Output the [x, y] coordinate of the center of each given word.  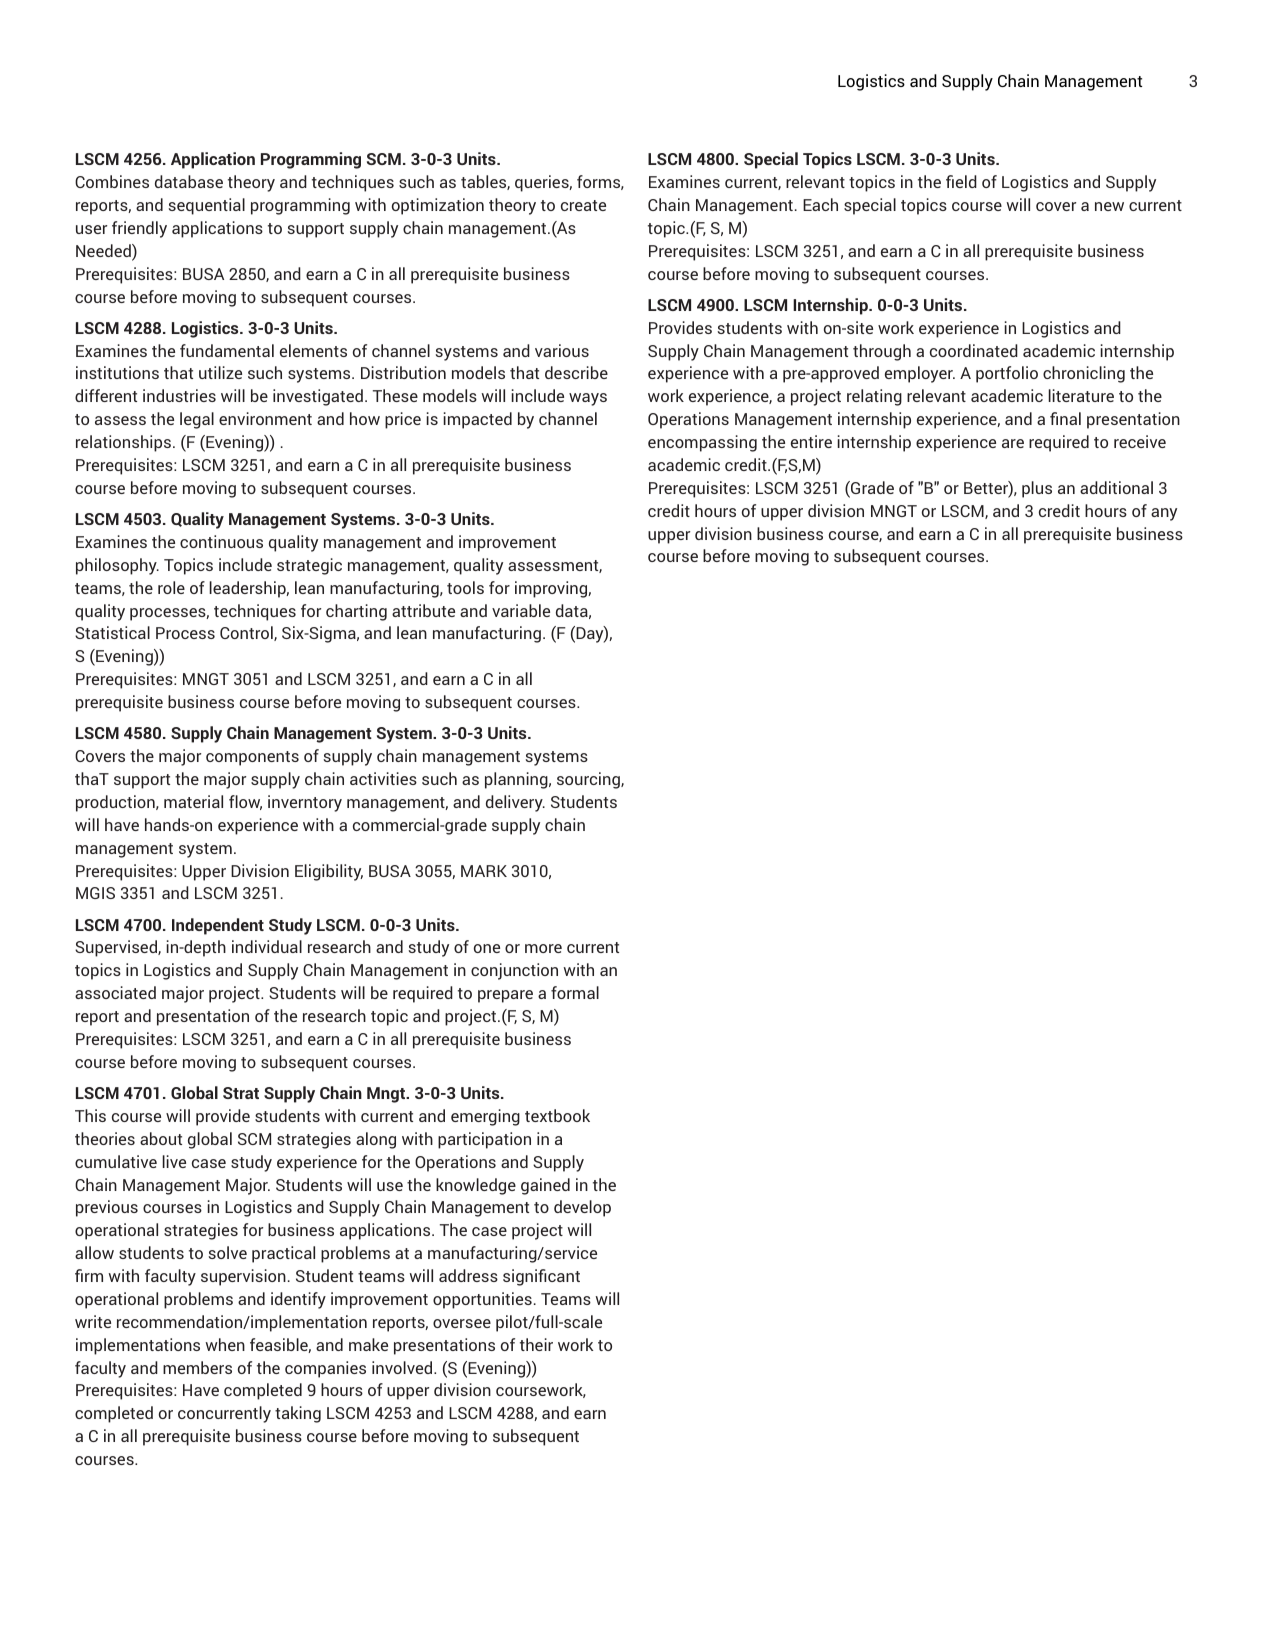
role [171, 587]
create [583, 205]
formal [575, 992]
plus [1037, 489]
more [543, 948]
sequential [207, 206]
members [197, 1367]
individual [267, 946]
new [1109, 206]
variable [521, 610]
